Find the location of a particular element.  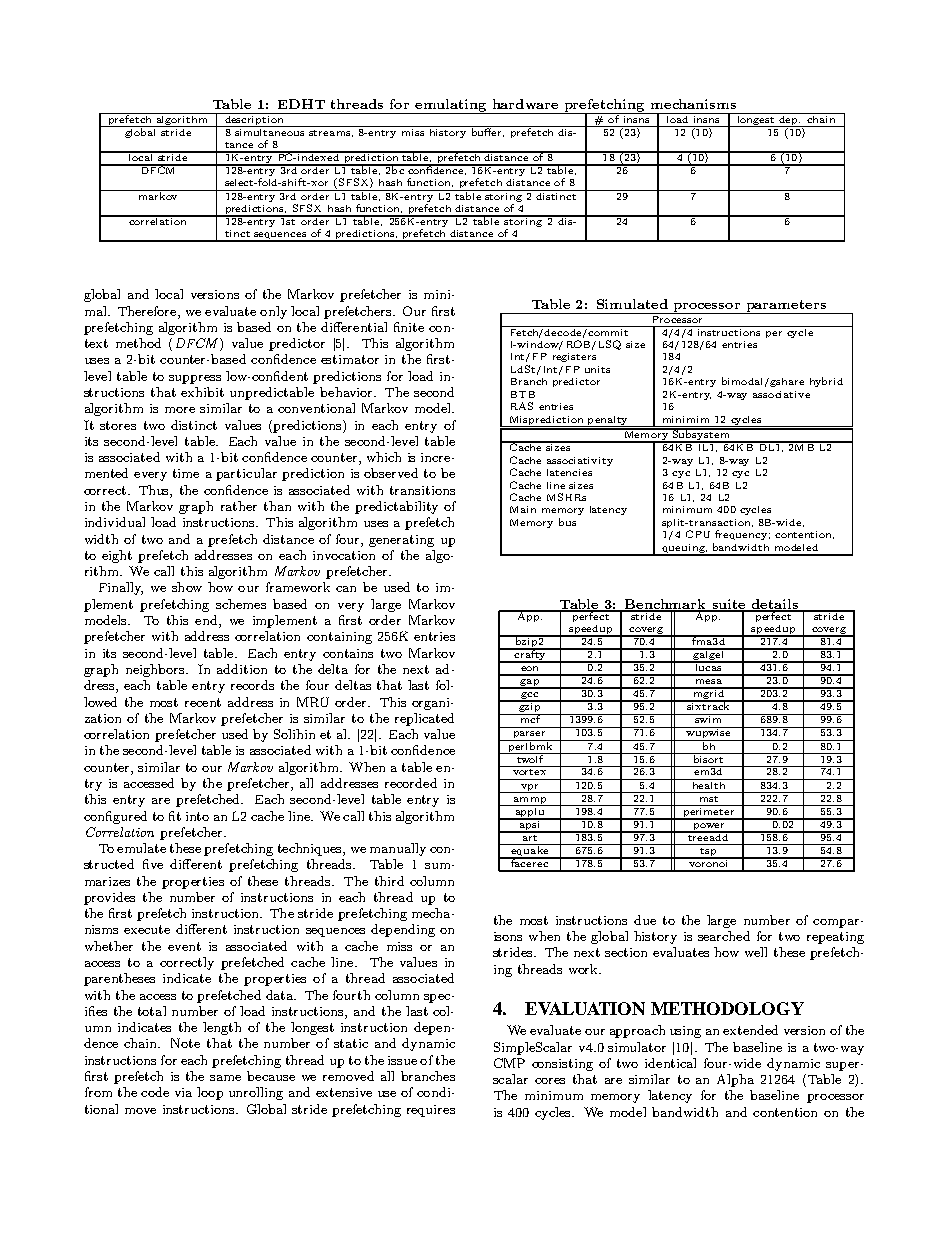

associative is located at coordinates (781, 394).
